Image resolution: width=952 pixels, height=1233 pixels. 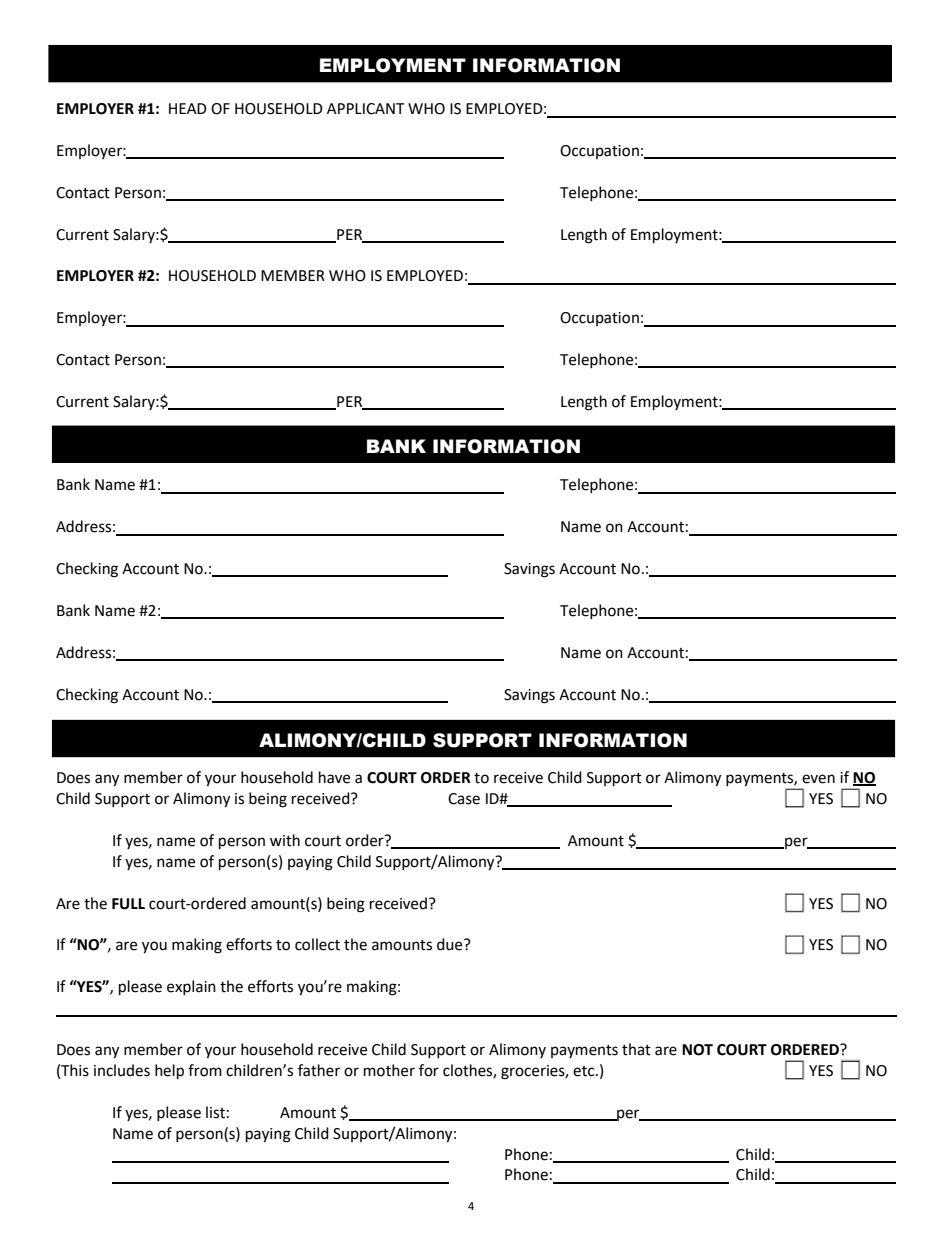 What do you see at coordinates (205, 1070) in the screenshot?
I see `from` at bounding box center [205, 1070].
